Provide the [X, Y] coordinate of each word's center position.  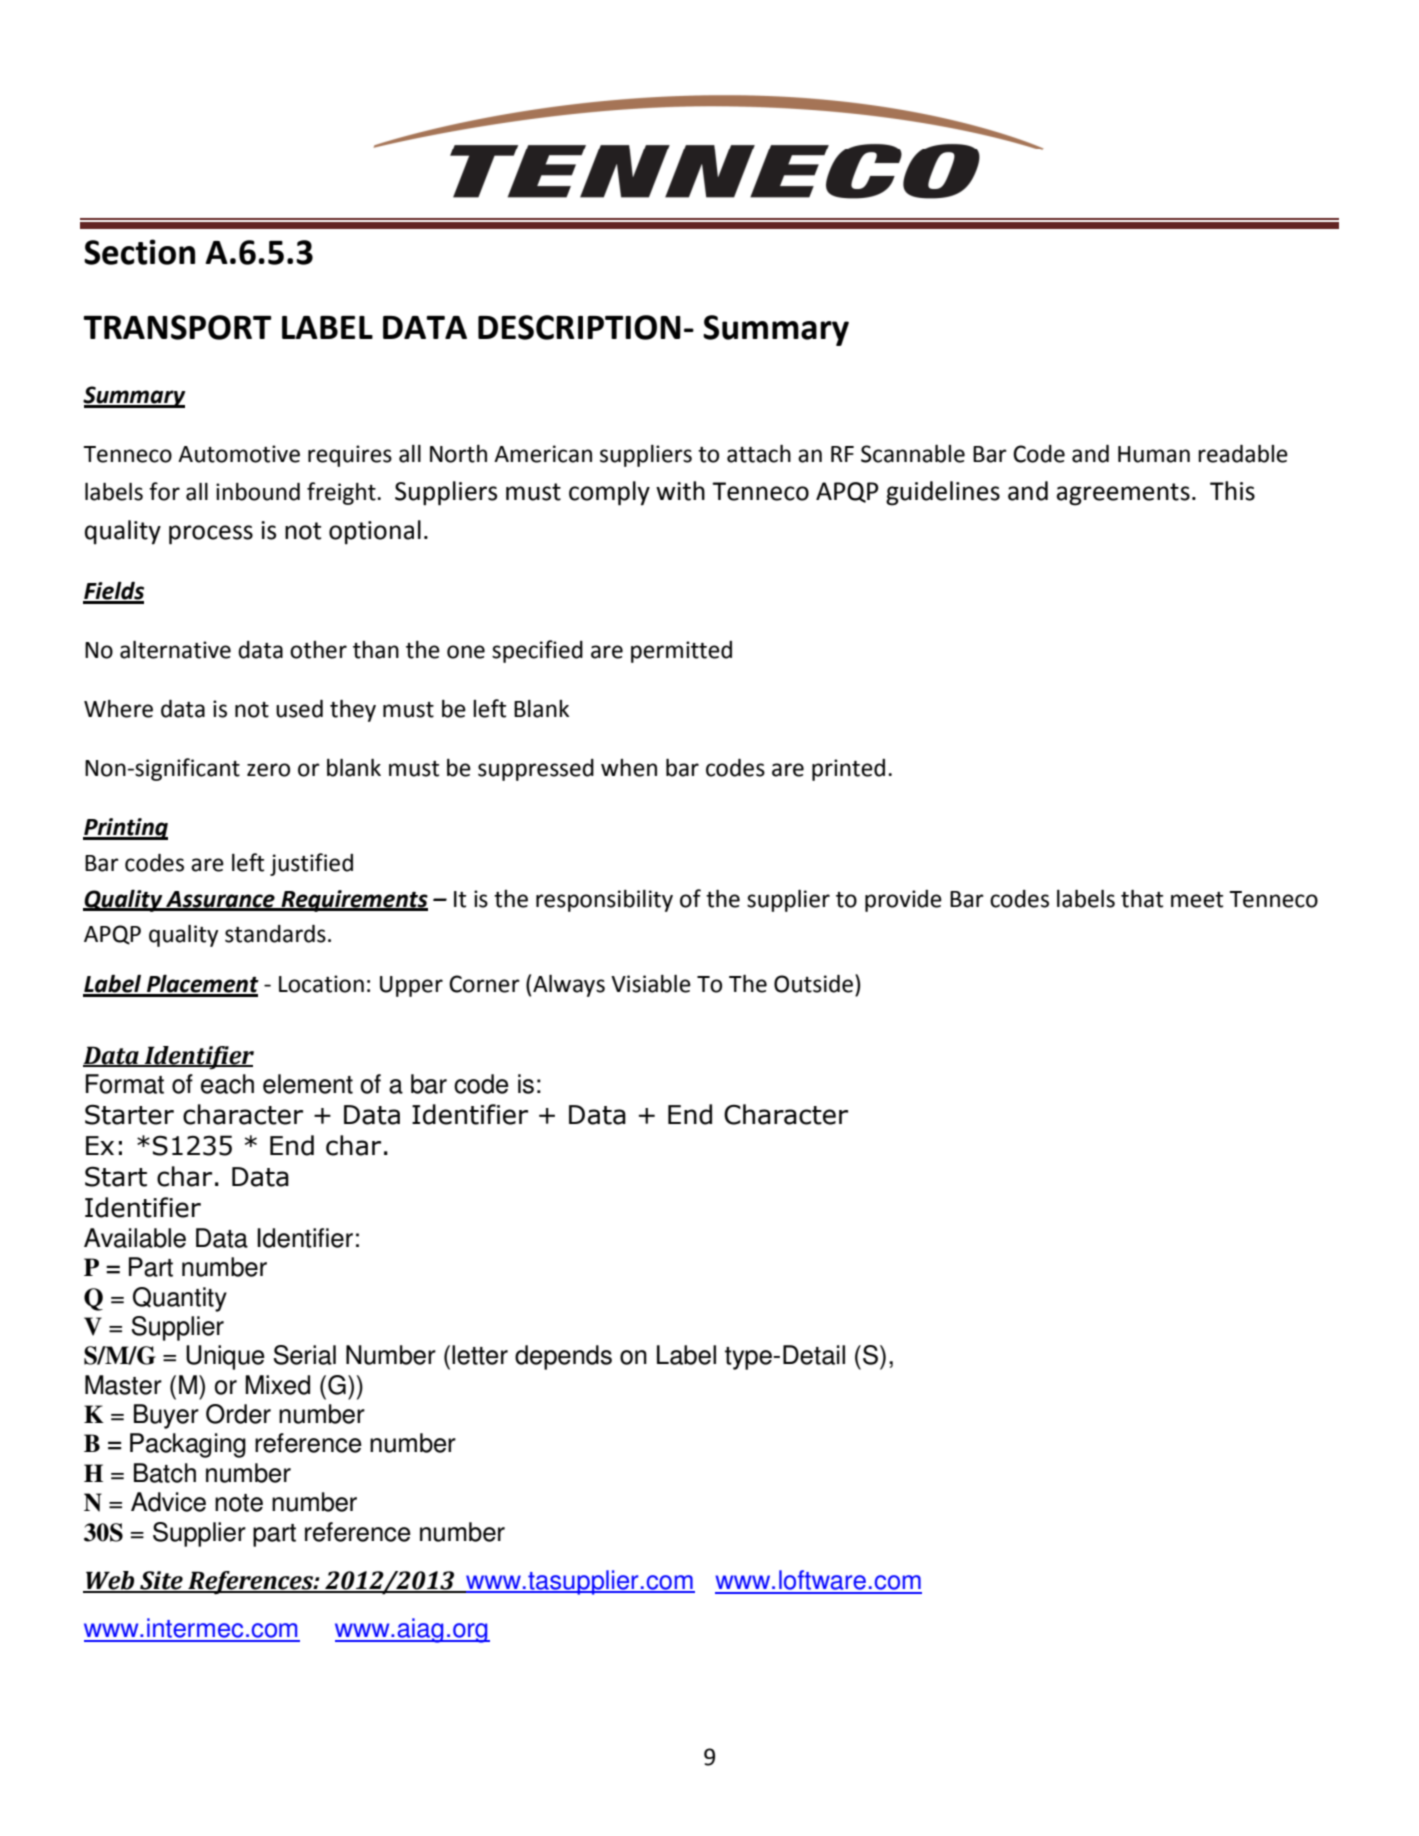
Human [1154, 454]
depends [563, 1357]
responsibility [604, 901]
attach [759, 454]
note [239, 1503]
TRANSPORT [177, 327]
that [1142, 899]
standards [275, 934]
